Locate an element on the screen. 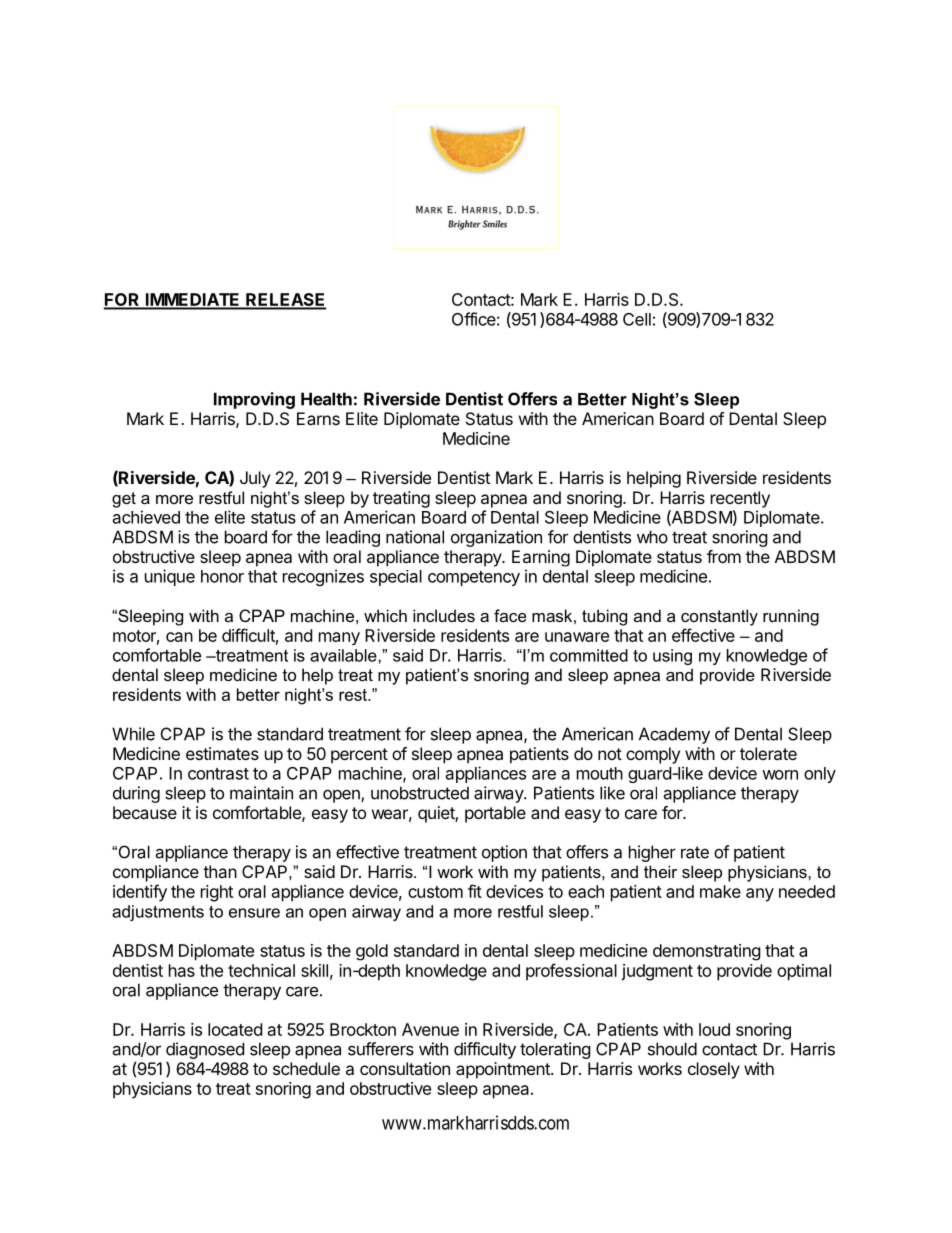  using is located at coordinates (672, 657).
